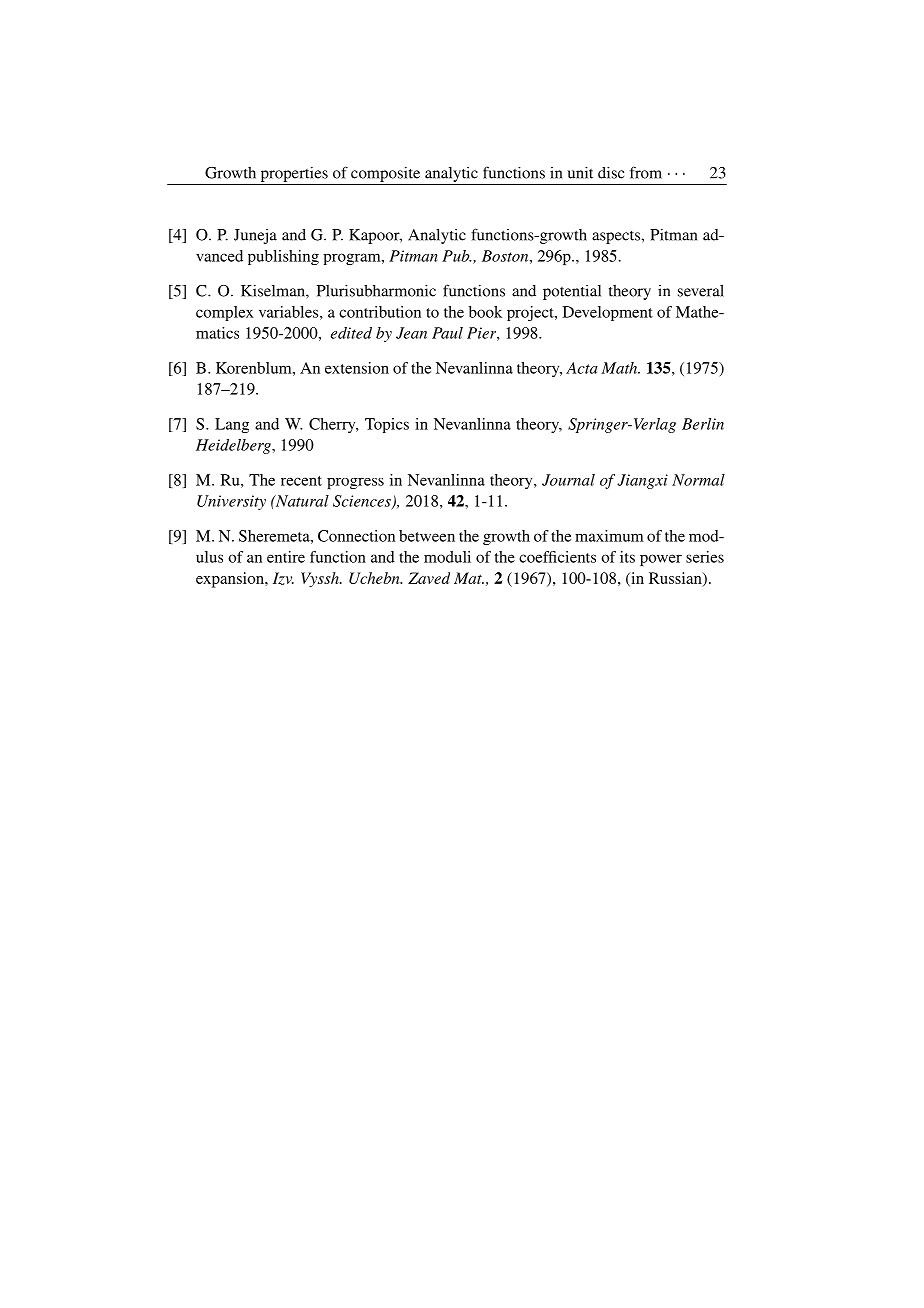  Describe the element at coordinates (357, 368) in the document. I see `extension` at that location.
